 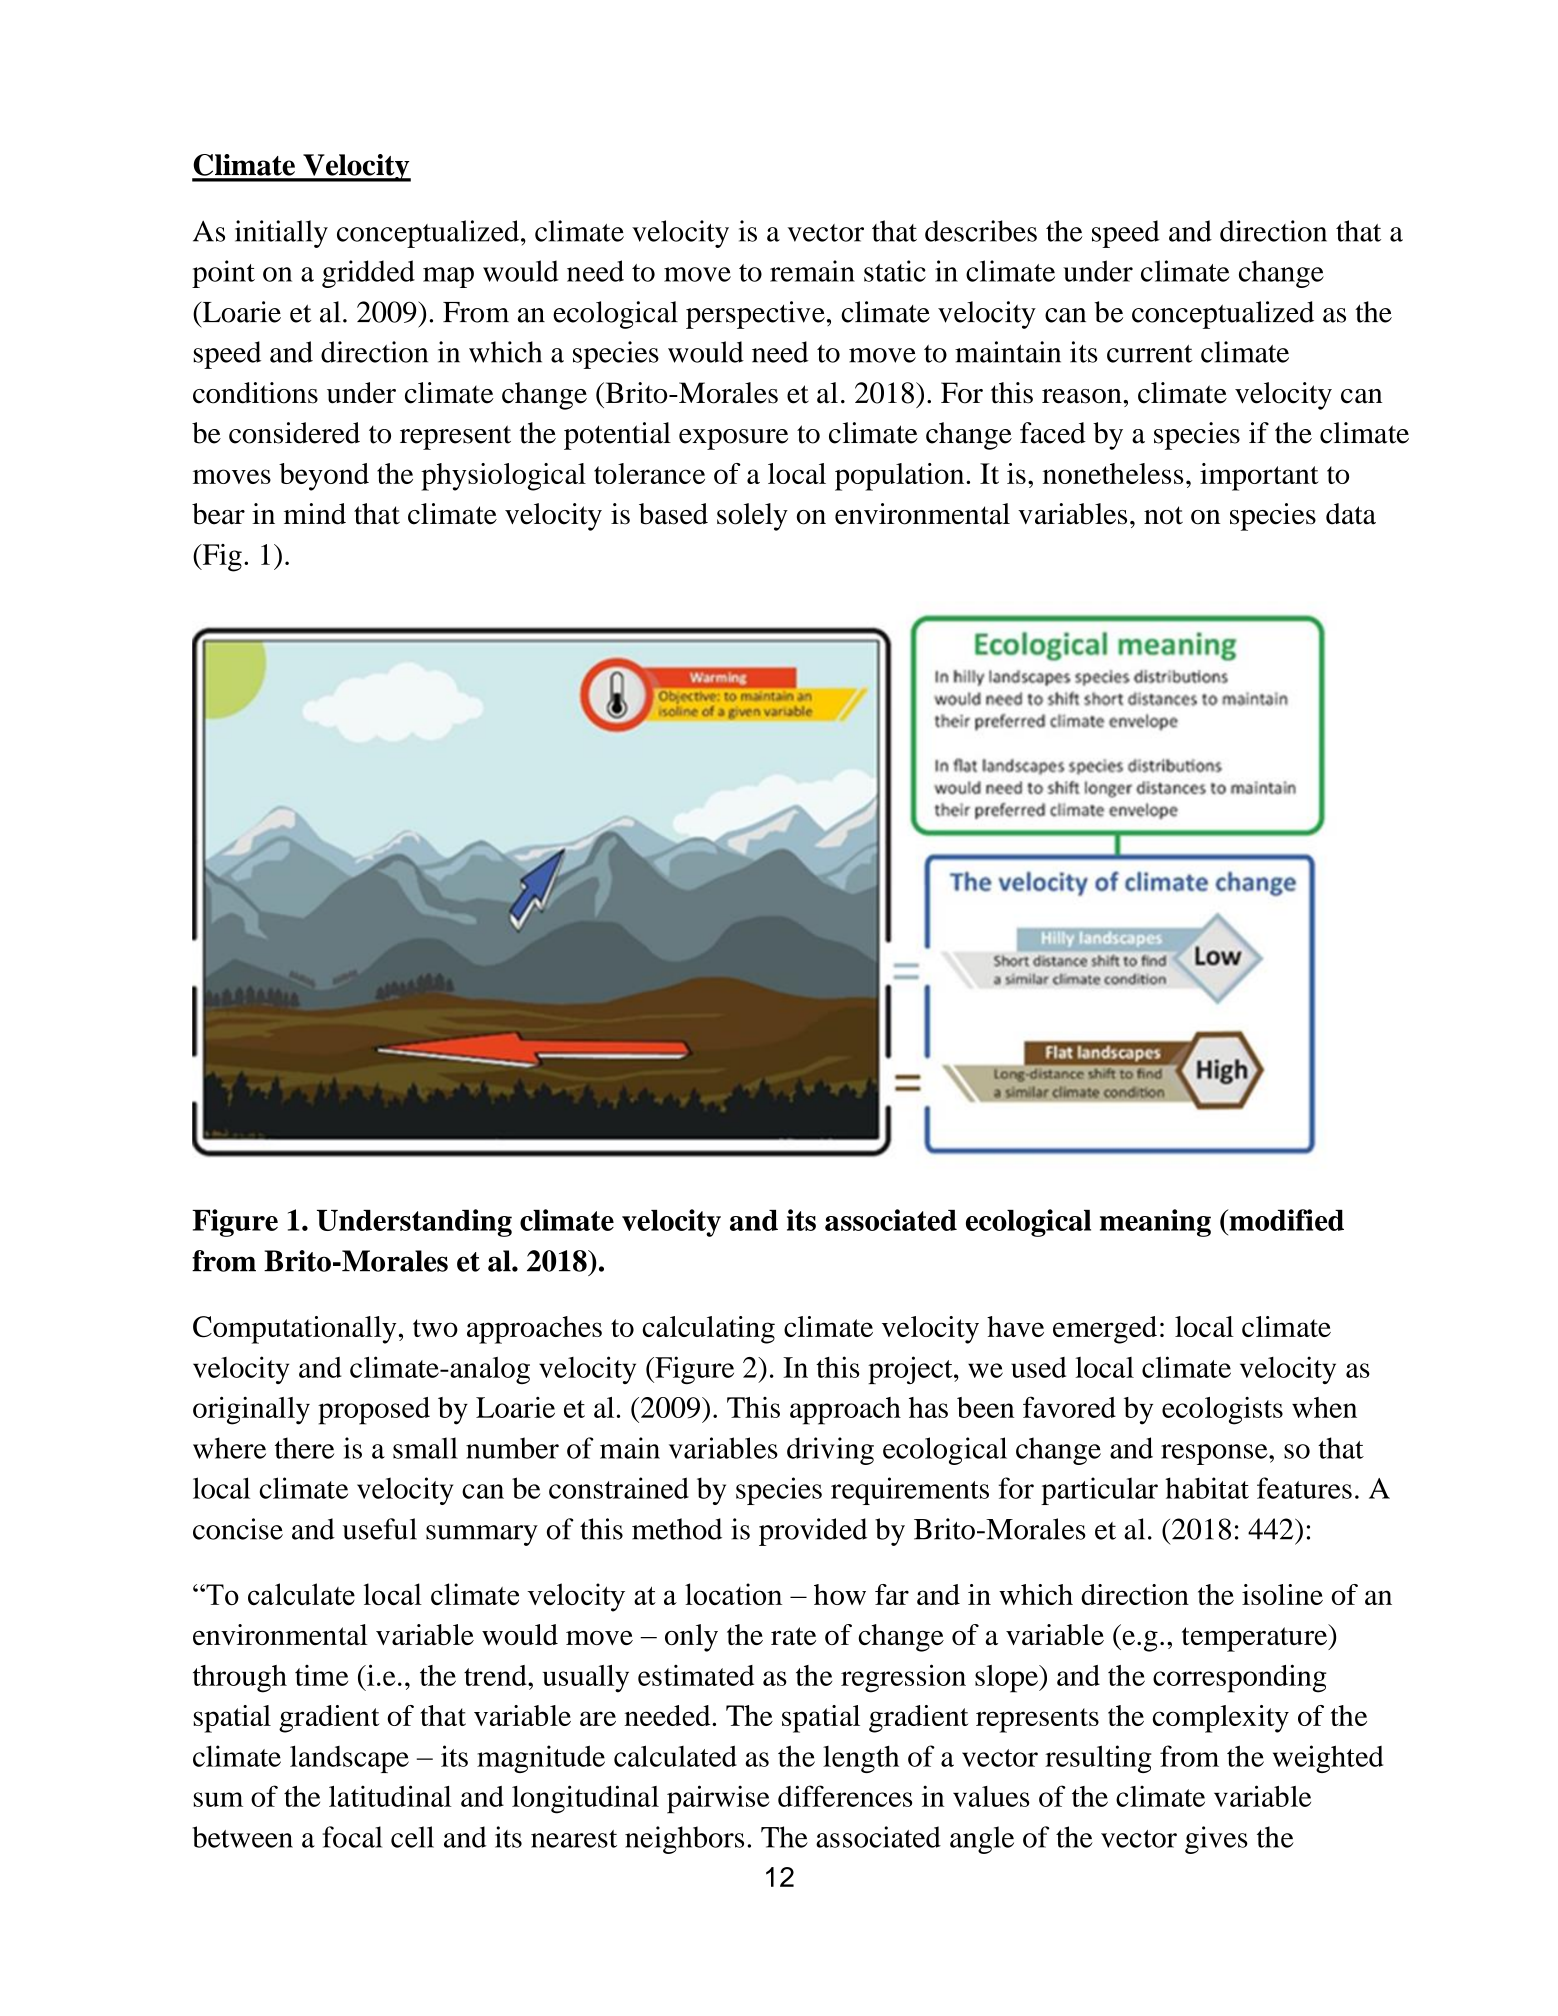 What do you see at coordinates (1285, 1220) in the image?
I see `modified` at bounding box center [1285, 1220].
